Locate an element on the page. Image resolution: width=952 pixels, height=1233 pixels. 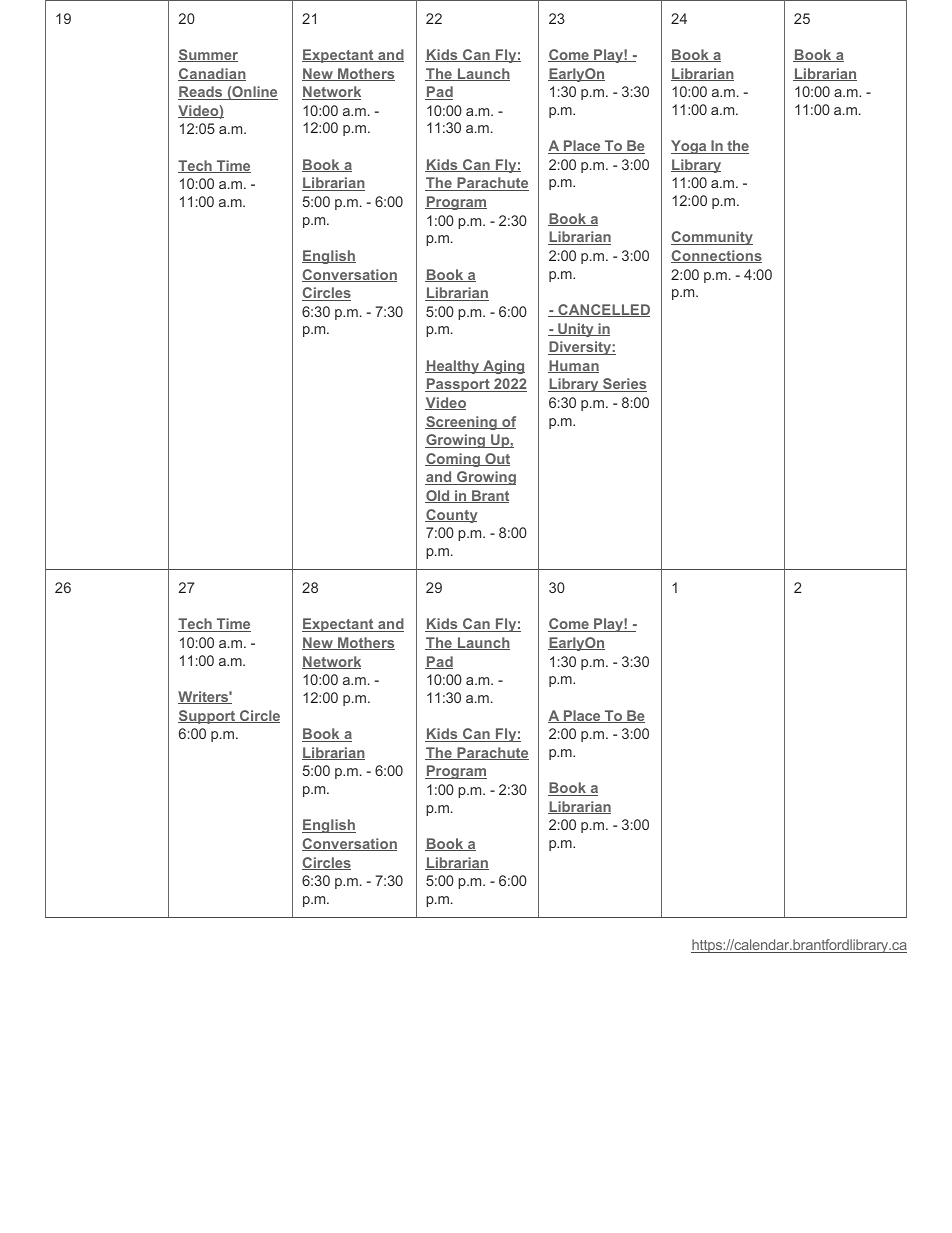
Canadian is located at coordinates (212, 74).
